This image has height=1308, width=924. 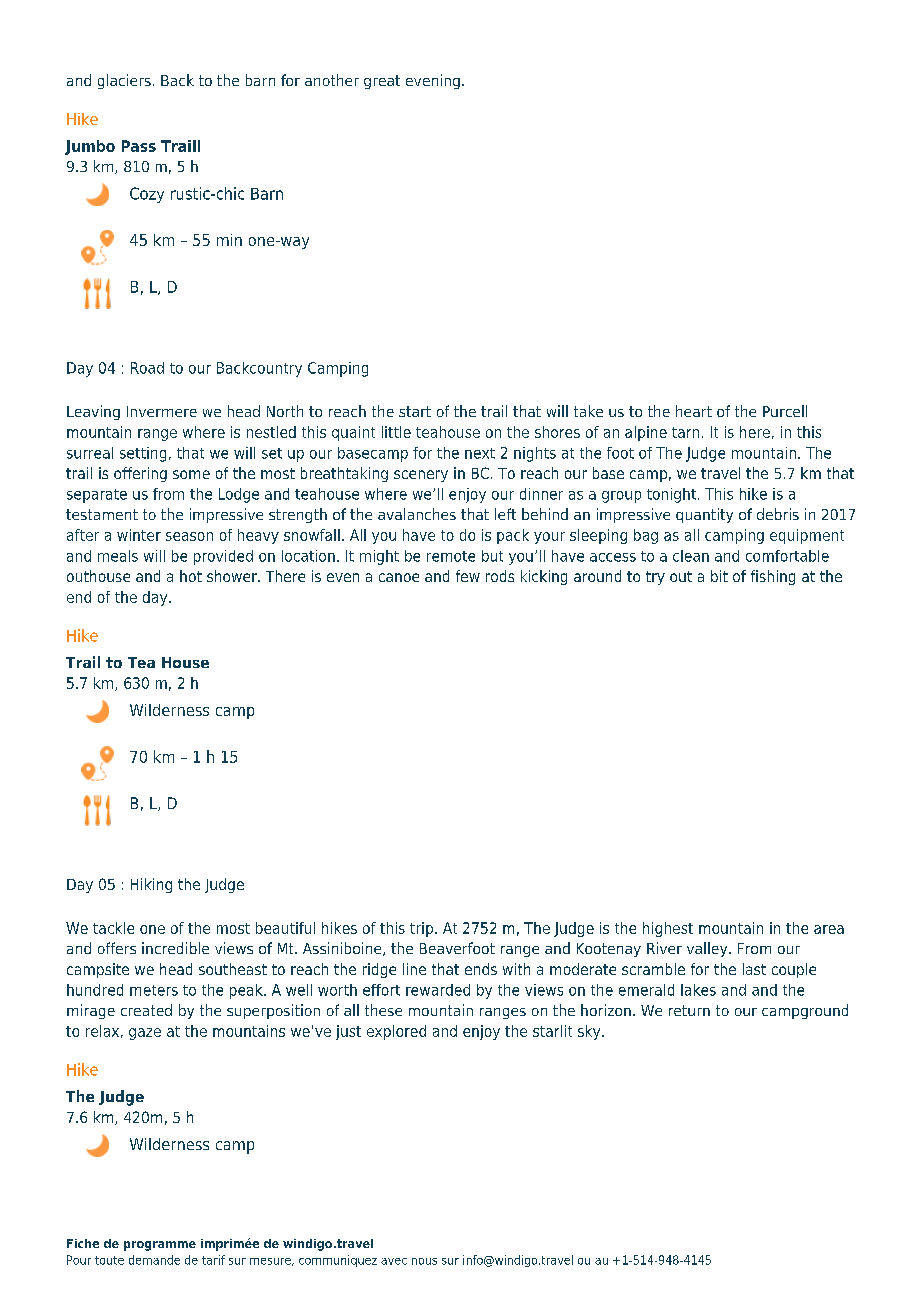 What do you see at coordinates (415, 411) in the image?
I see `start` at bounding box center [415, 411].
